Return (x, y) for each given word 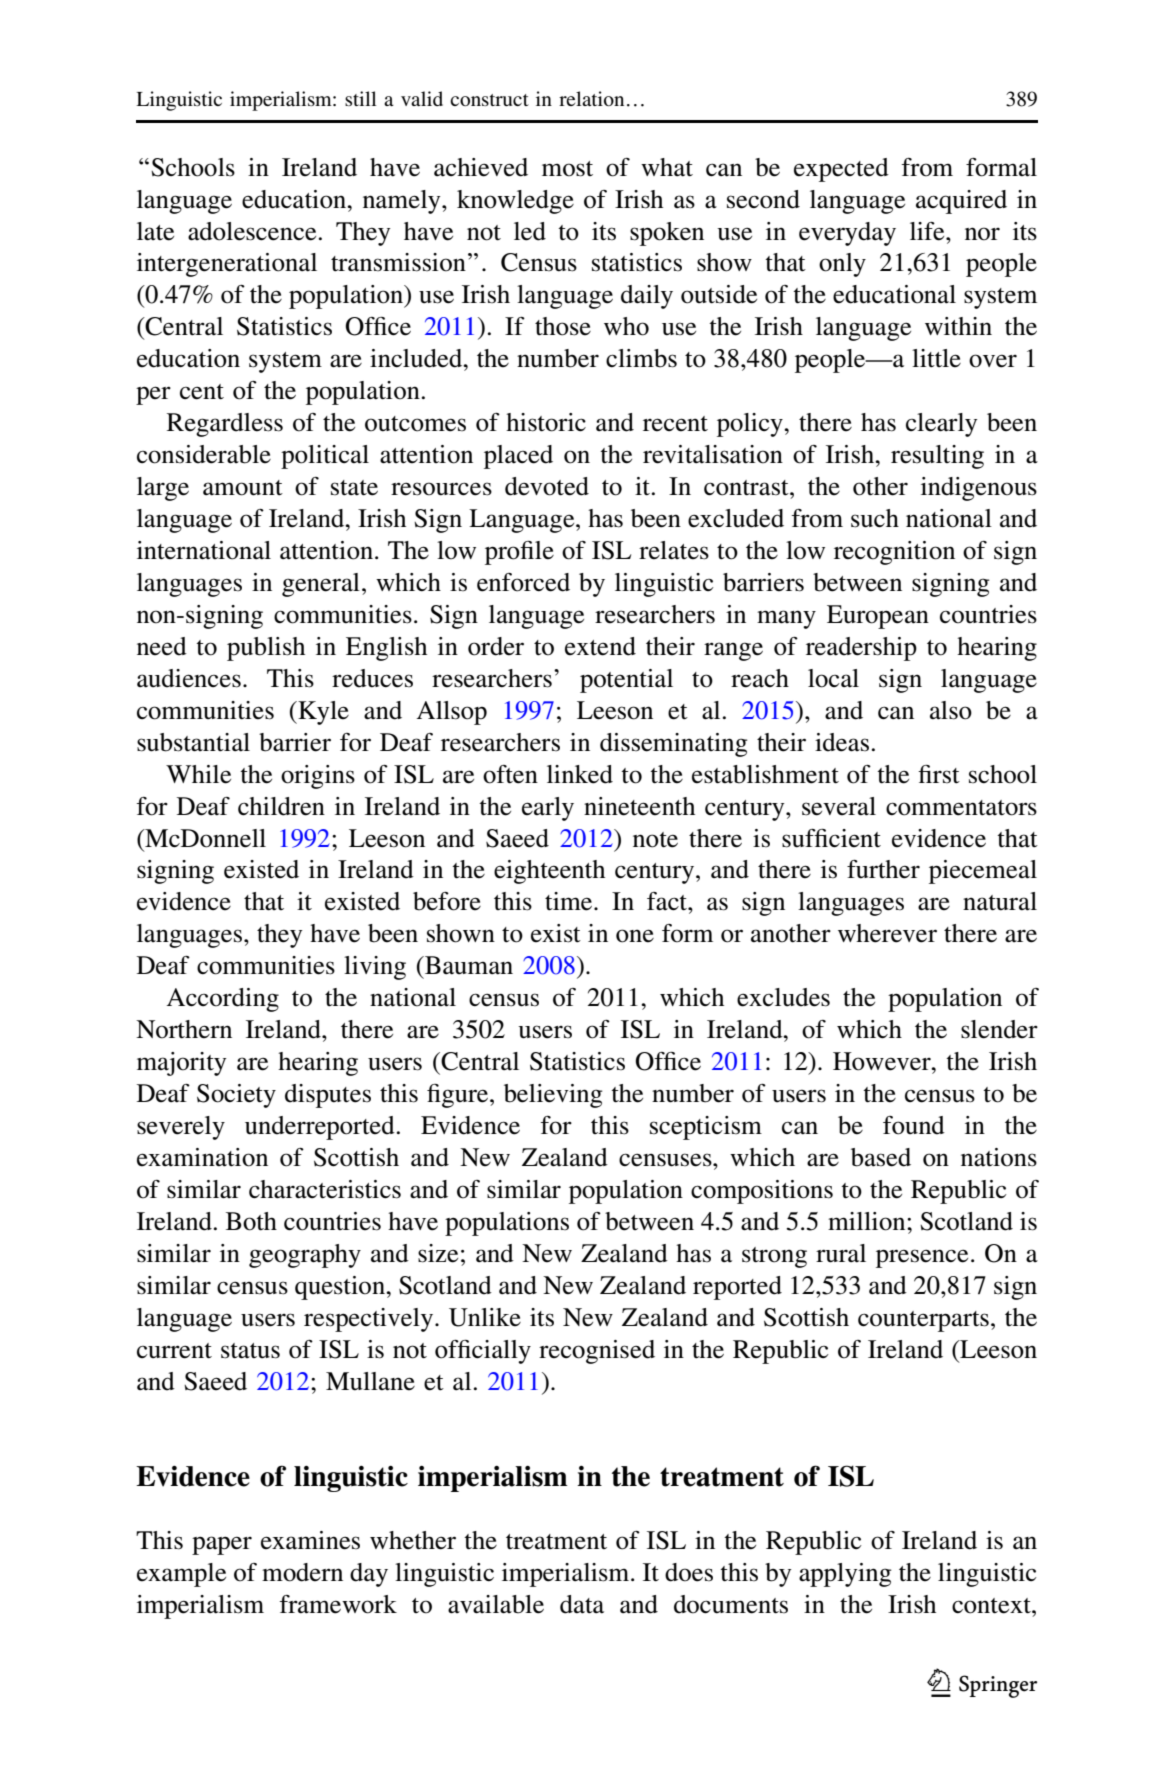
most (567, 169)
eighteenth (549, 872)
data (582, 1604)
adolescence (252, 231)
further (883, 869)
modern (302, 1572)
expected (841, 170)
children (281, 806)
